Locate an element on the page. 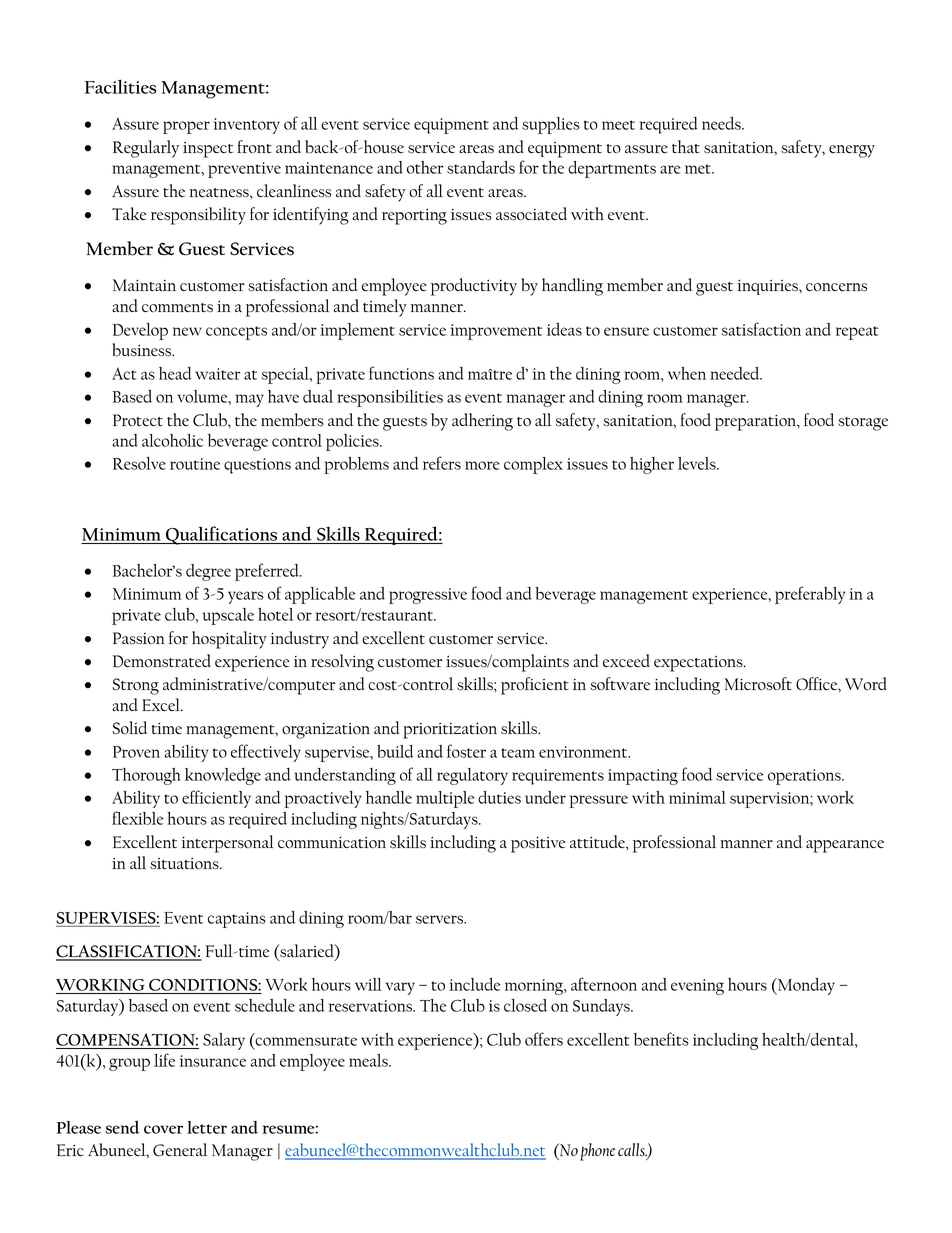 This document has width=952, height=1233. proper is located at coordinates (186, 127).
